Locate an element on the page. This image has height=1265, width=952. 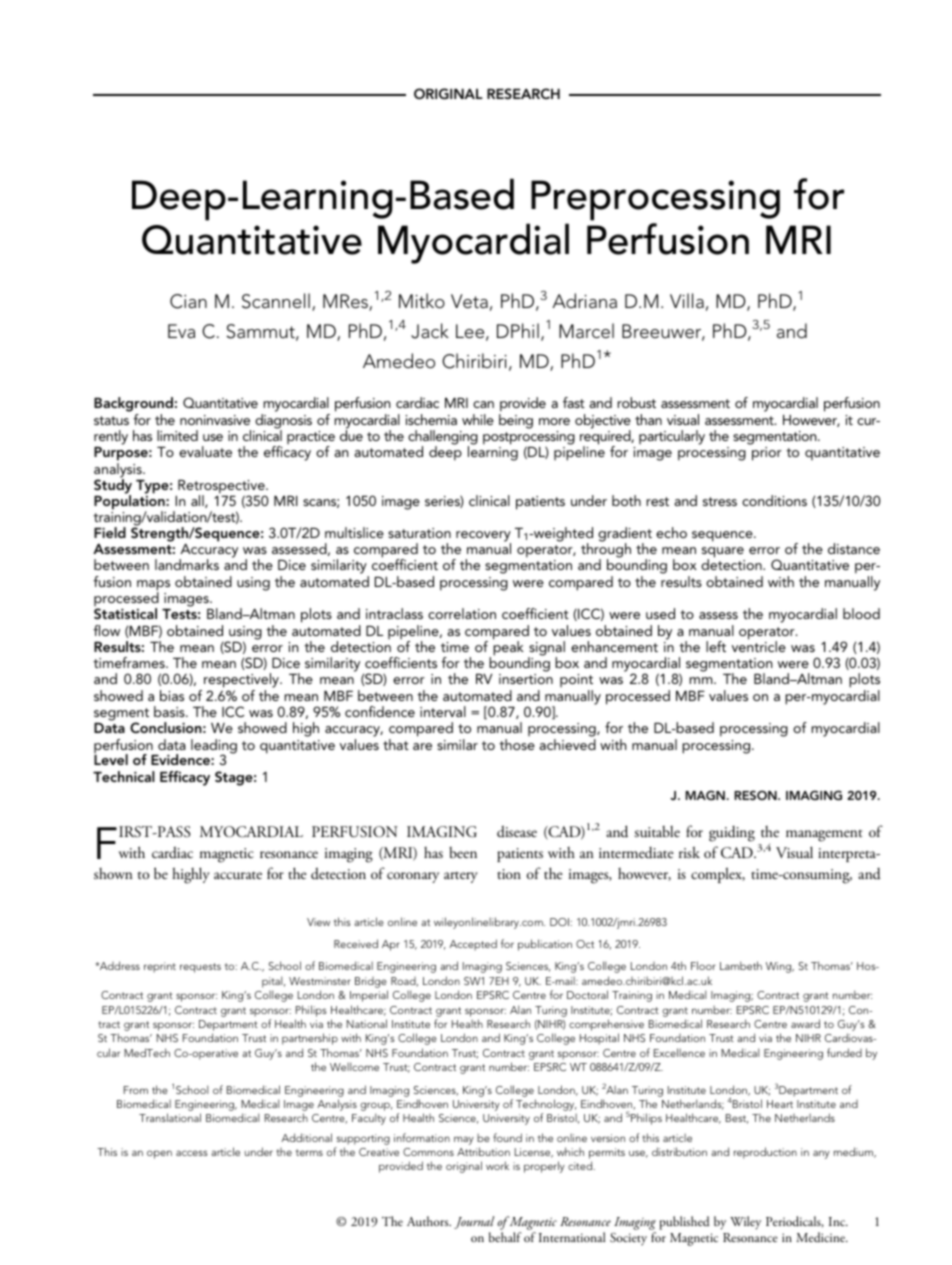
Villa is located at coordinates (687, 300).
